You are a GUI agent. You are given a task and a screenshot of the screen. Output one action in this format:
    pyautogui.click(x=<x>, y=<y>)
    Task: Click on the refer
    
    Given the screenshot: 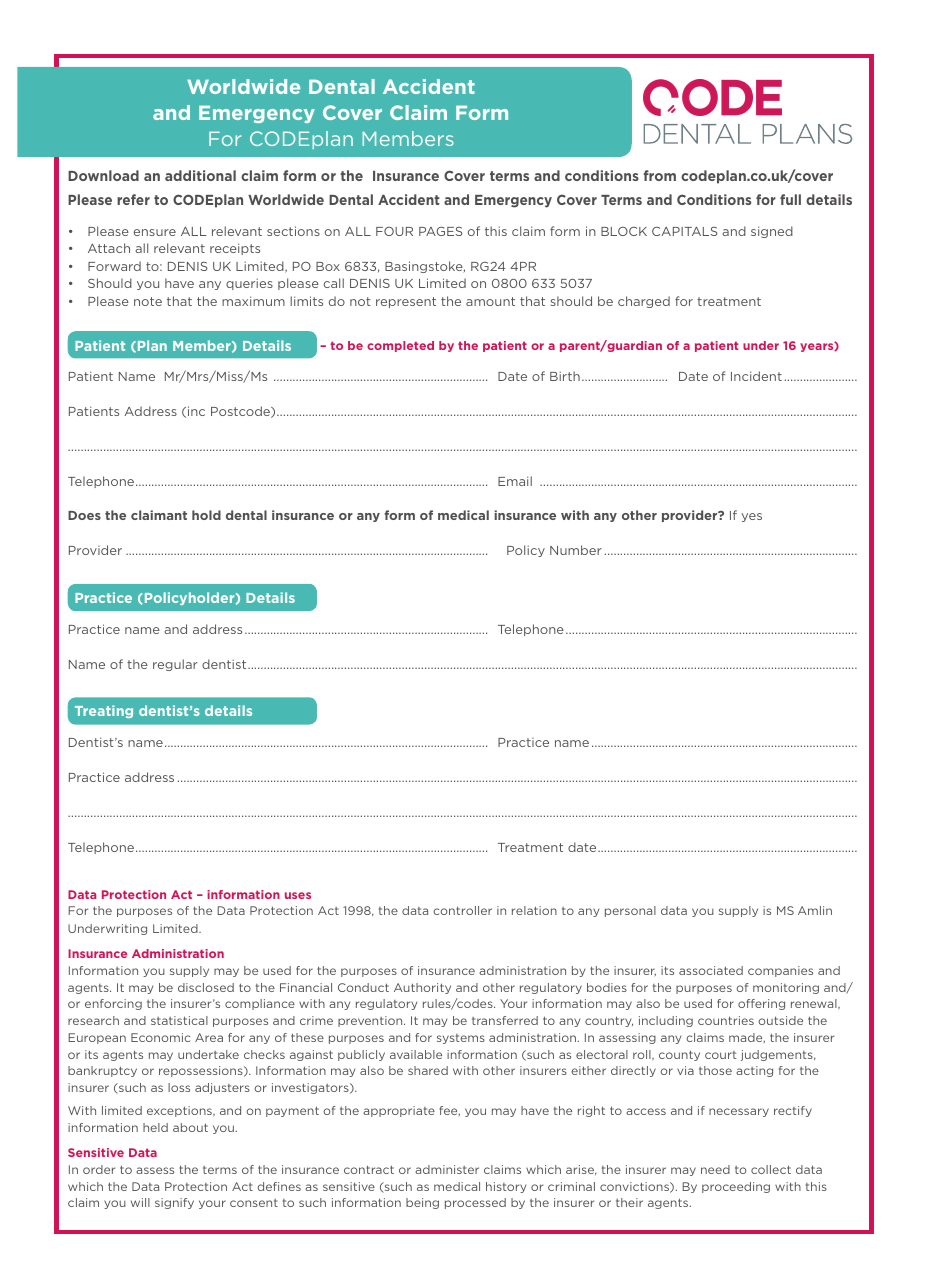 What is the action you would take?
    pyautogui.click(x=133, y=199)
